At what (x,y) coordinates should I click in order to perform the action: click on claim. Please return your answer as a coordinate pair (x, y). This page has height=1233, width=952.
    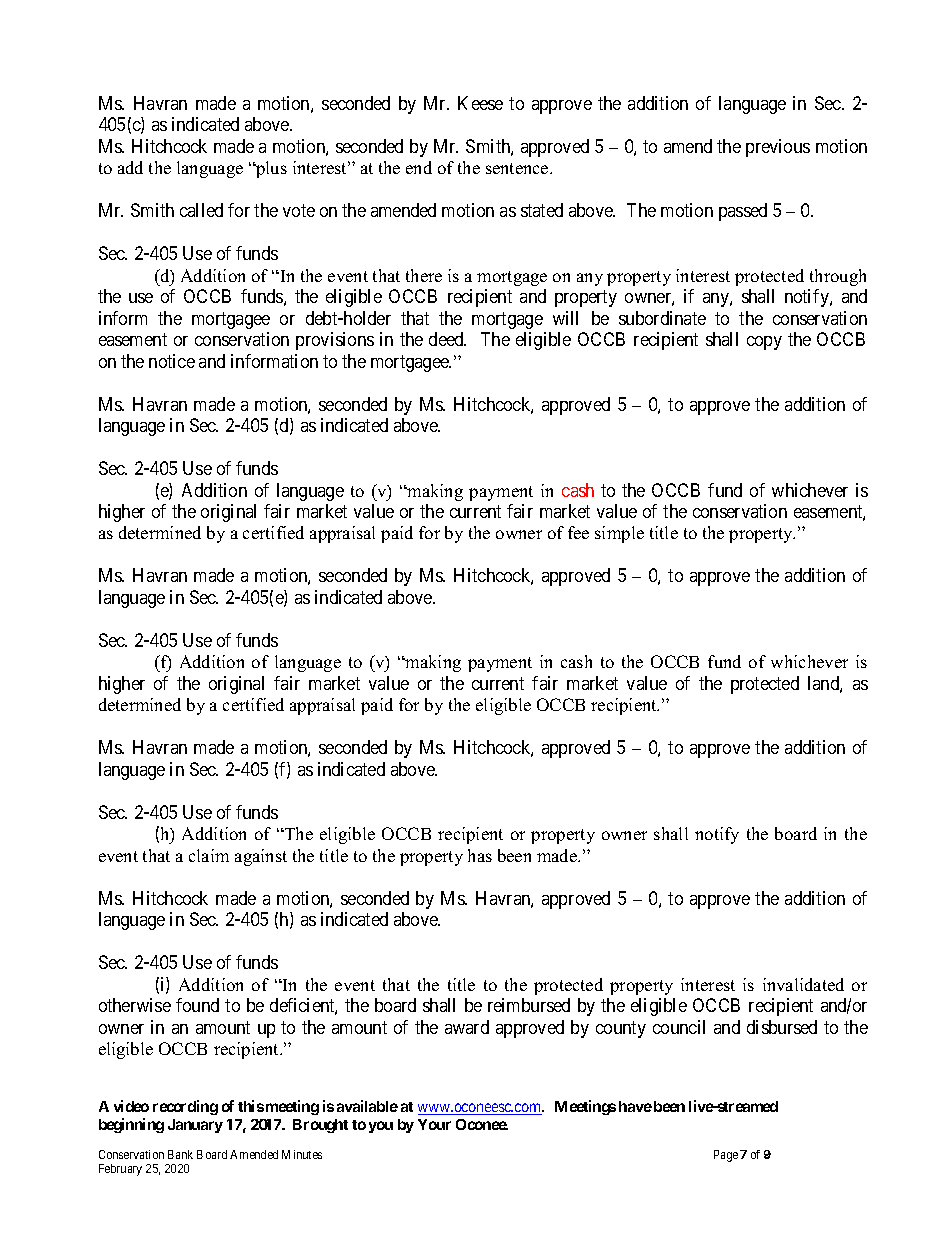
    Looking at the image, I should click on (209, 855).
